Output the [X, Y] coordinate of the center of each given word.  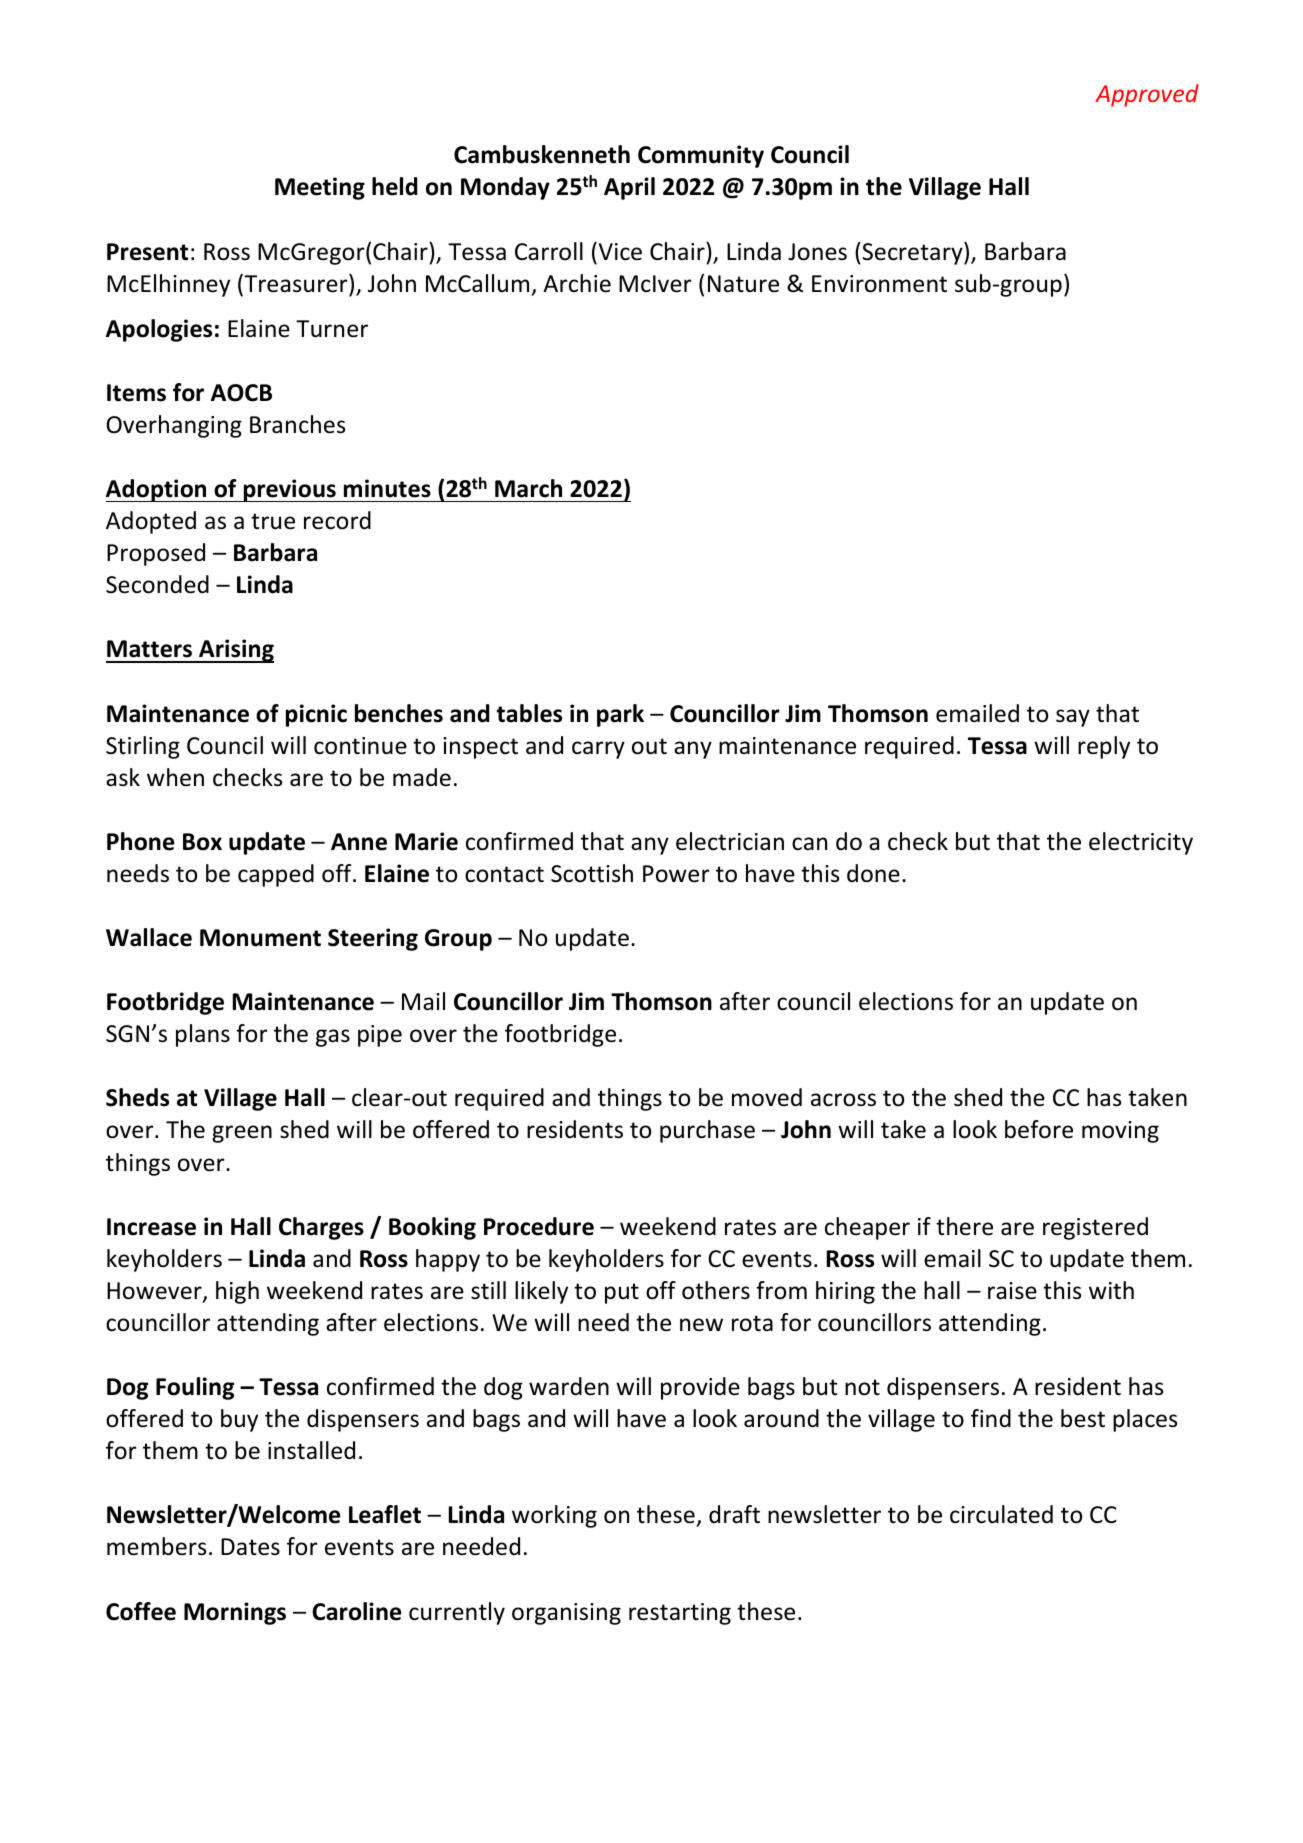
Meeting [320, 188]
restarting [680, 1614]
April [629, 188]
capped [276, 875]
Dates [250, 1547]
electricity [1141, 843]
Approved [1147, 95]
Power [676, 874]
